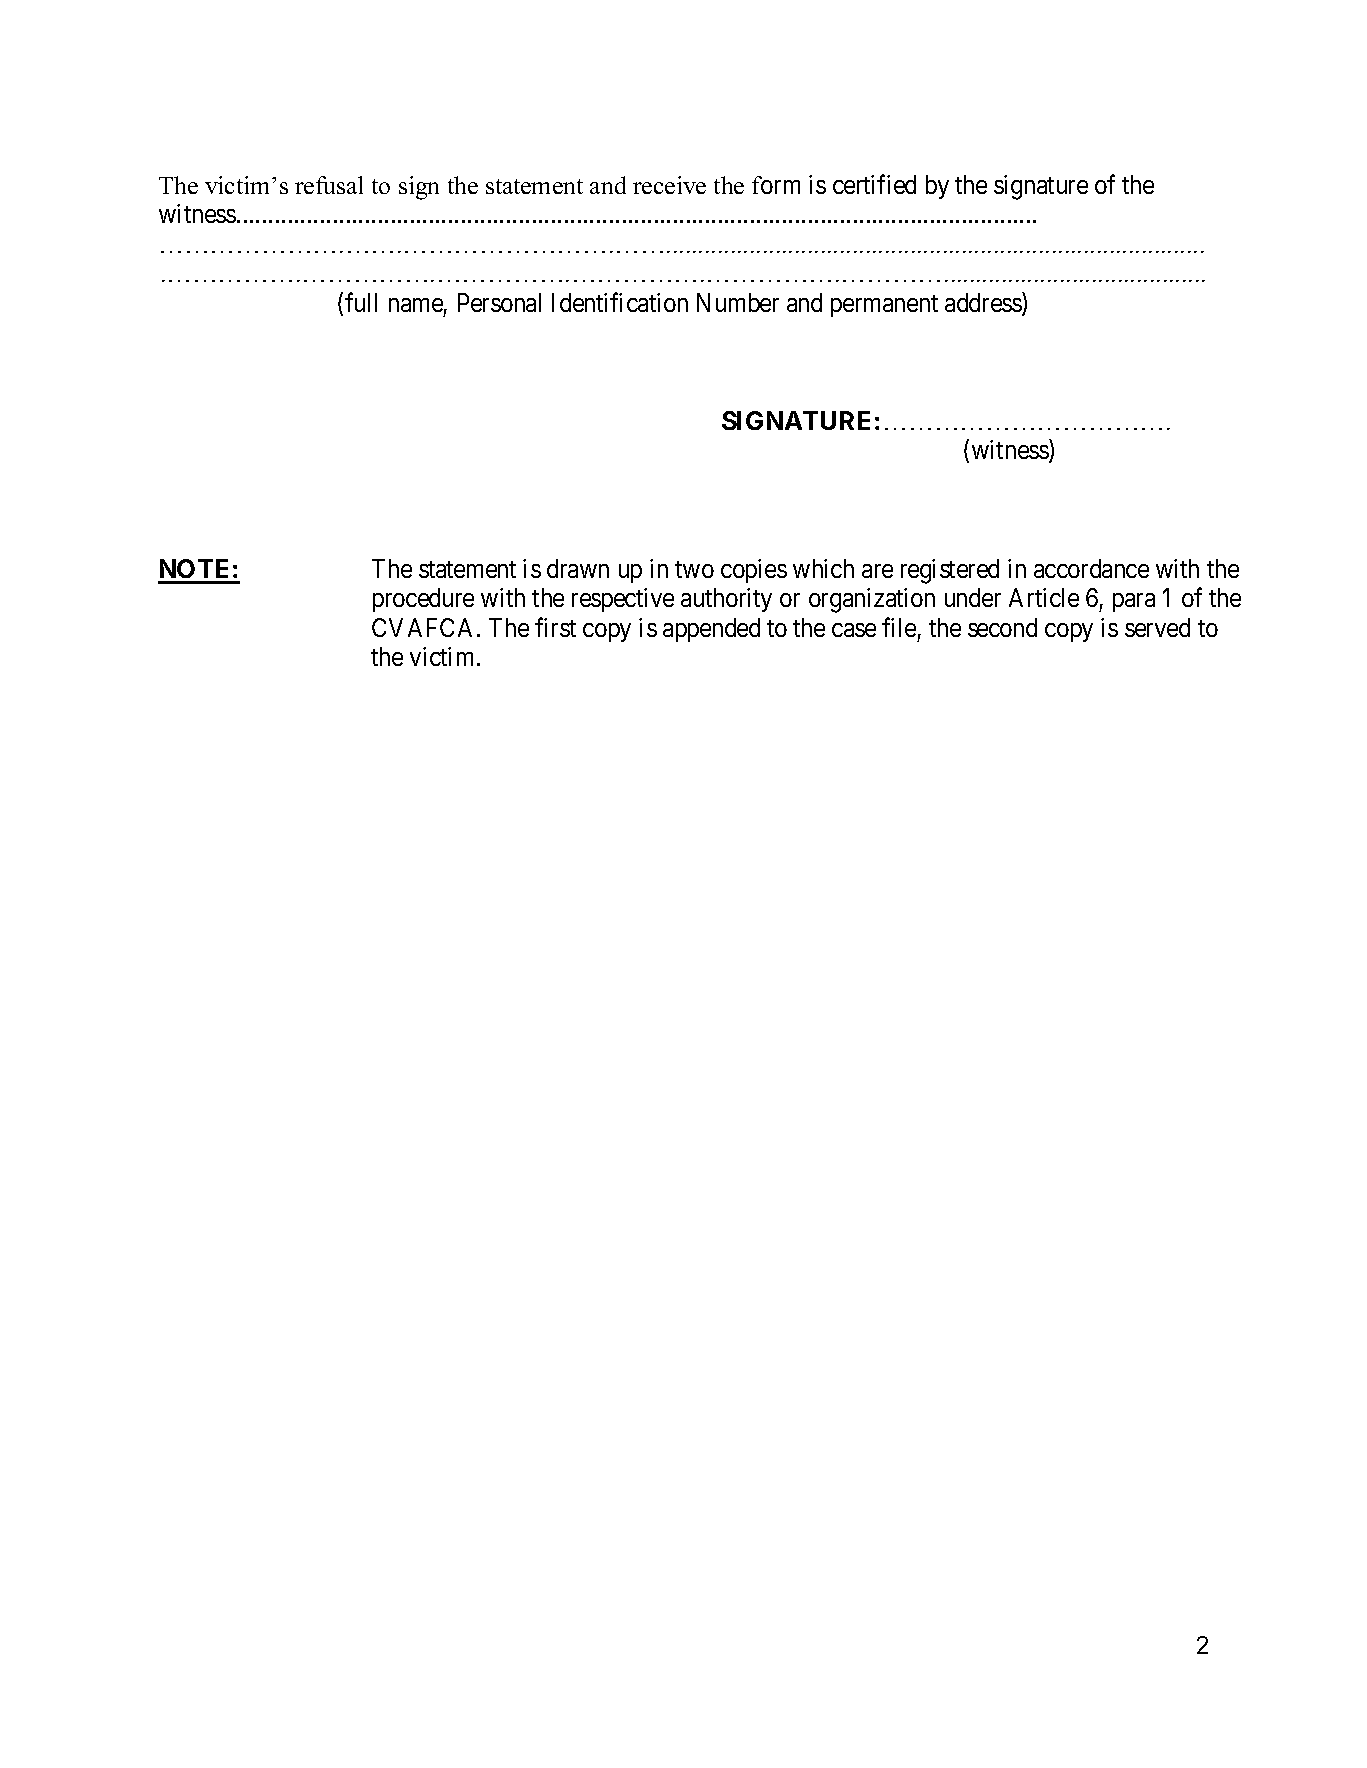 The image size is (1367, 1768). I want to click on appended, so click(711, 630).
